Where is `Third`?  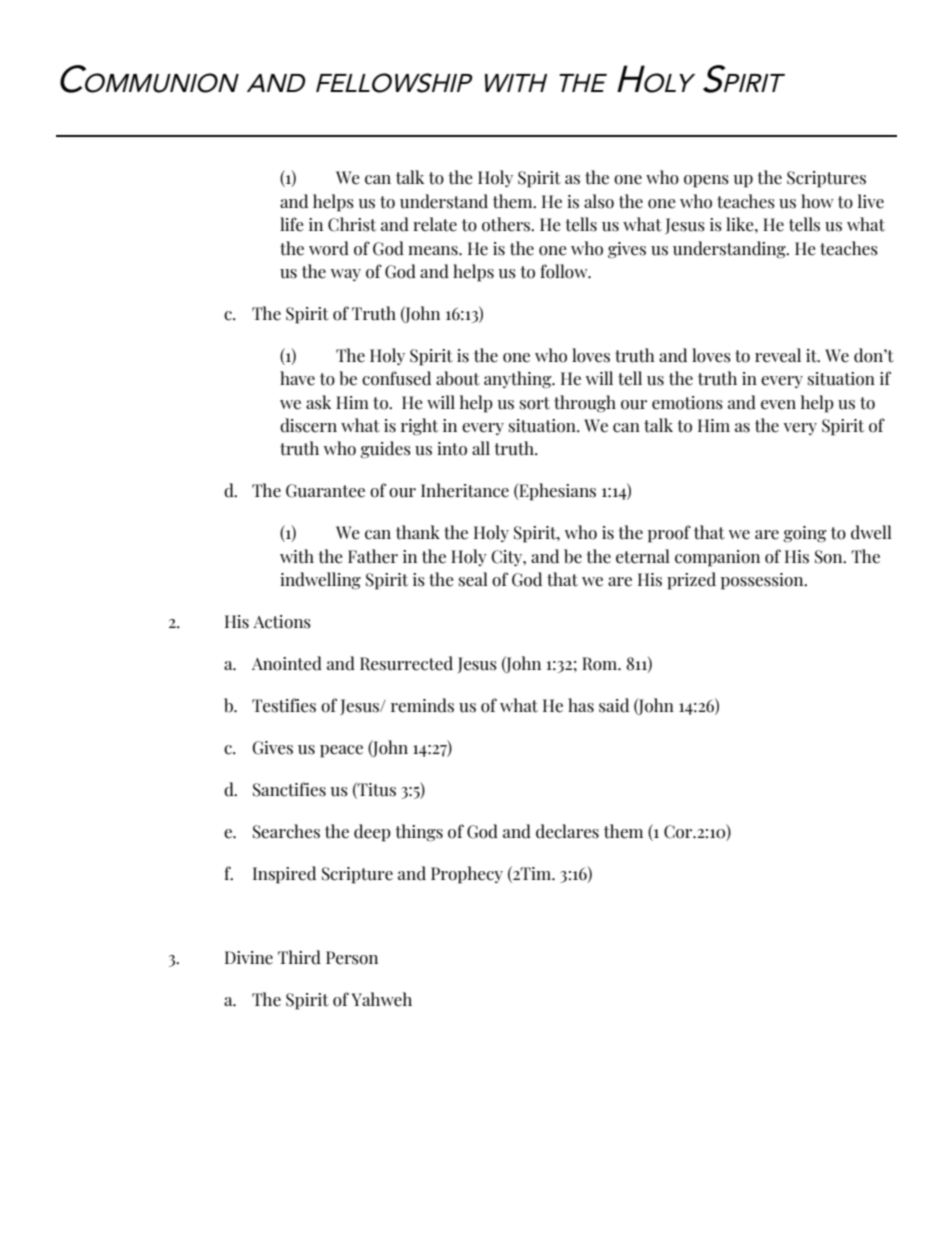 Third is located at coordinates (299, 957).
